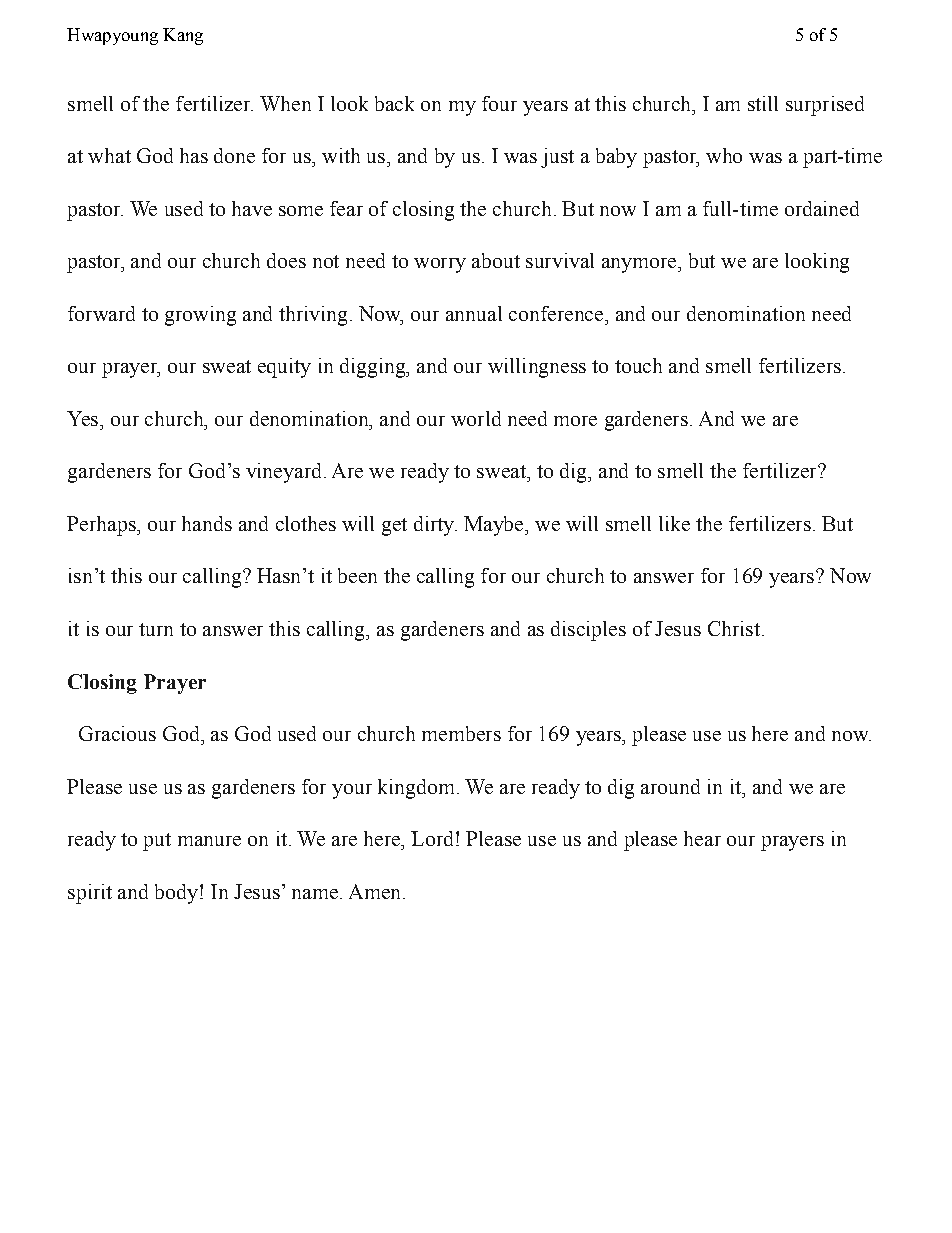 The width and height of the screenshot is (952, 1233). Describe the element at coordinates (432, 838) in the screenshot. I see `Lord` at that location.
